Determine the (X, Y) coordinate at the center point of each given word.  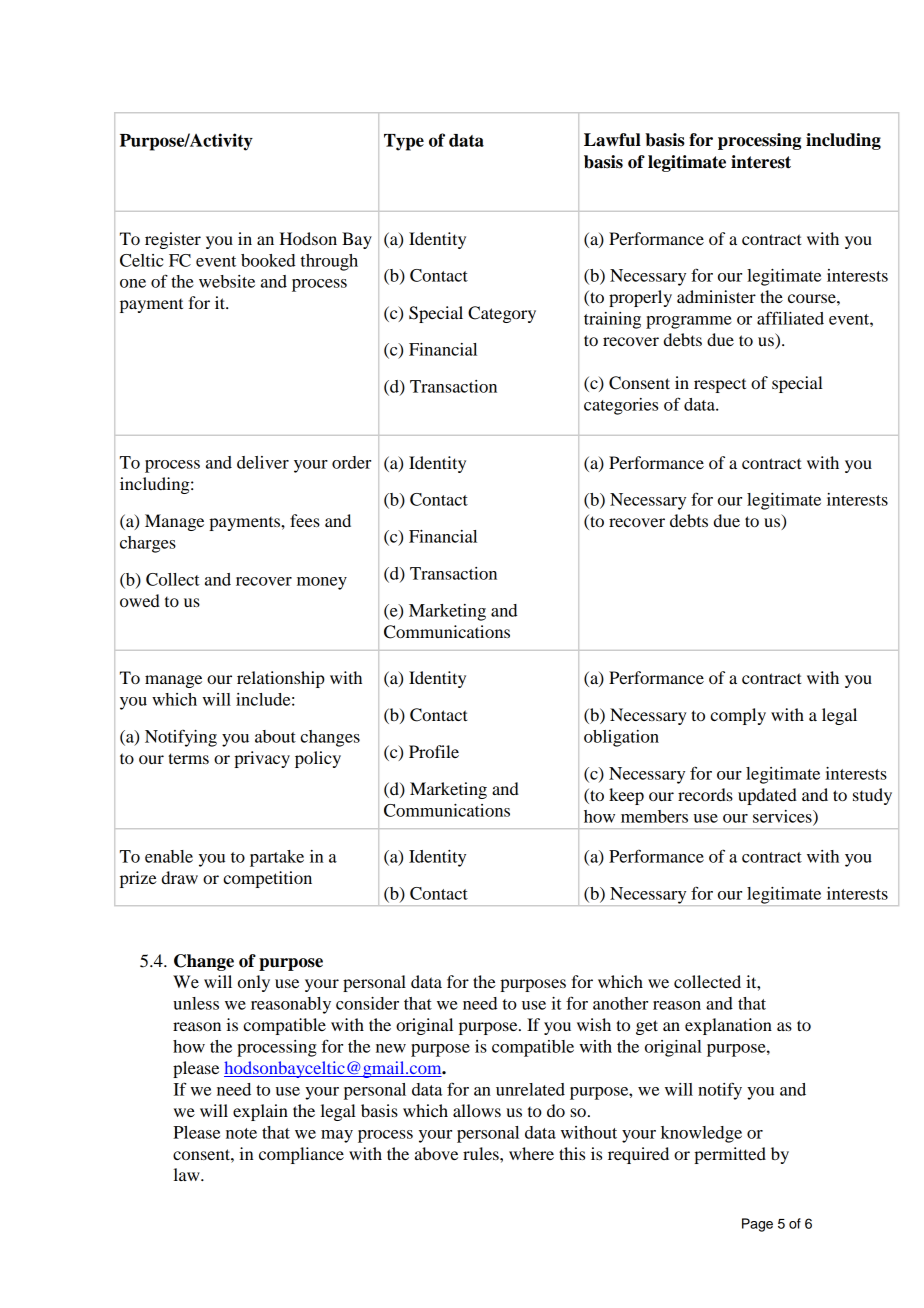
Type (404, 142)
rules (482, 1153)
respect (720, 386)
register (173, 240)
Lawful (612, 140)
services (783, 817)
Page (757, 1225)
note (241, 1133)
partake (277, 858)
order (351, 462)
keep (626, 796)
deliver (263, 462)
